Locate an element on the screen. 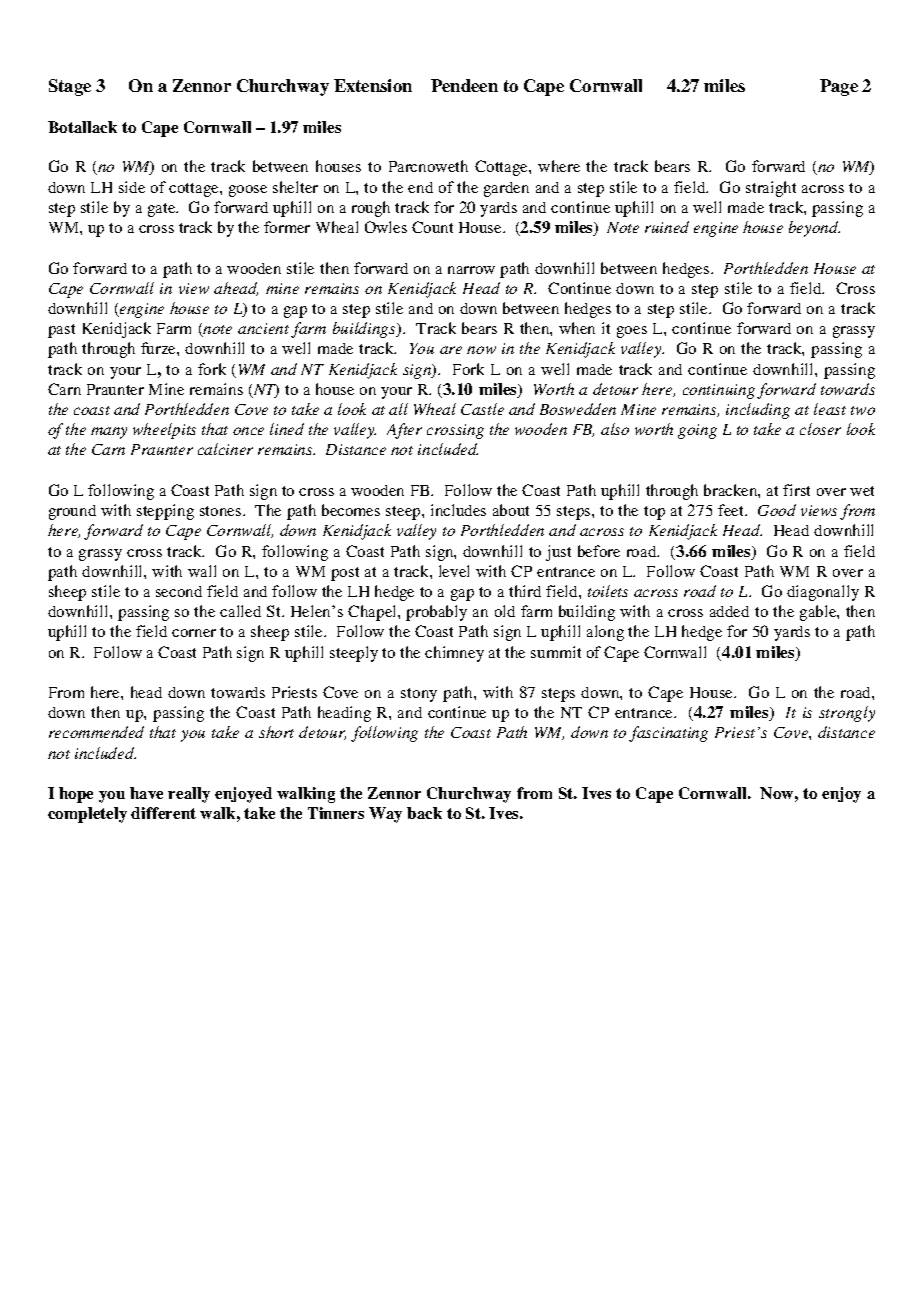  Stage is located at coordinates (70, 87).
